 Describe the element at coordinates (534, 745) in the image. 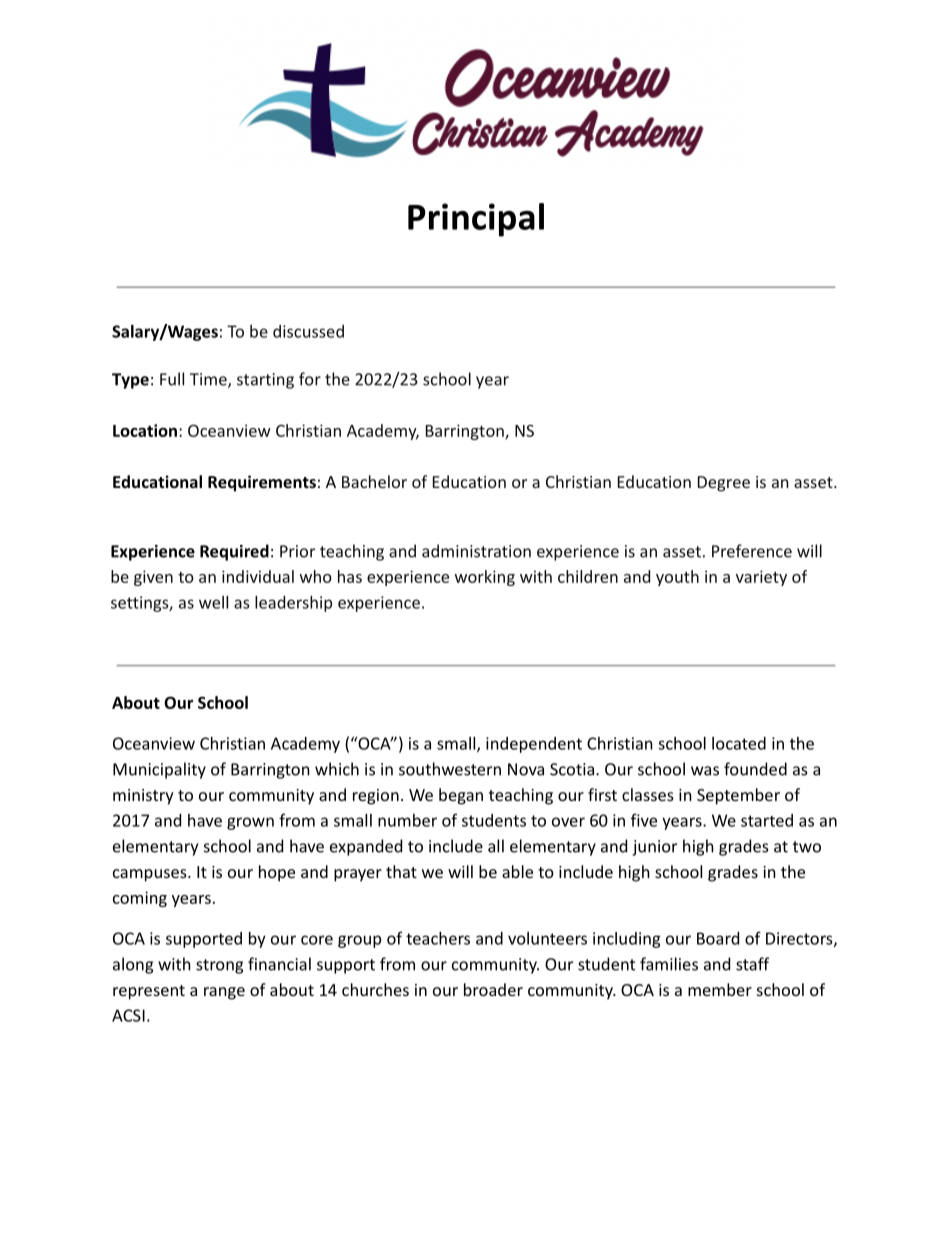

I see `independent` at that location.
